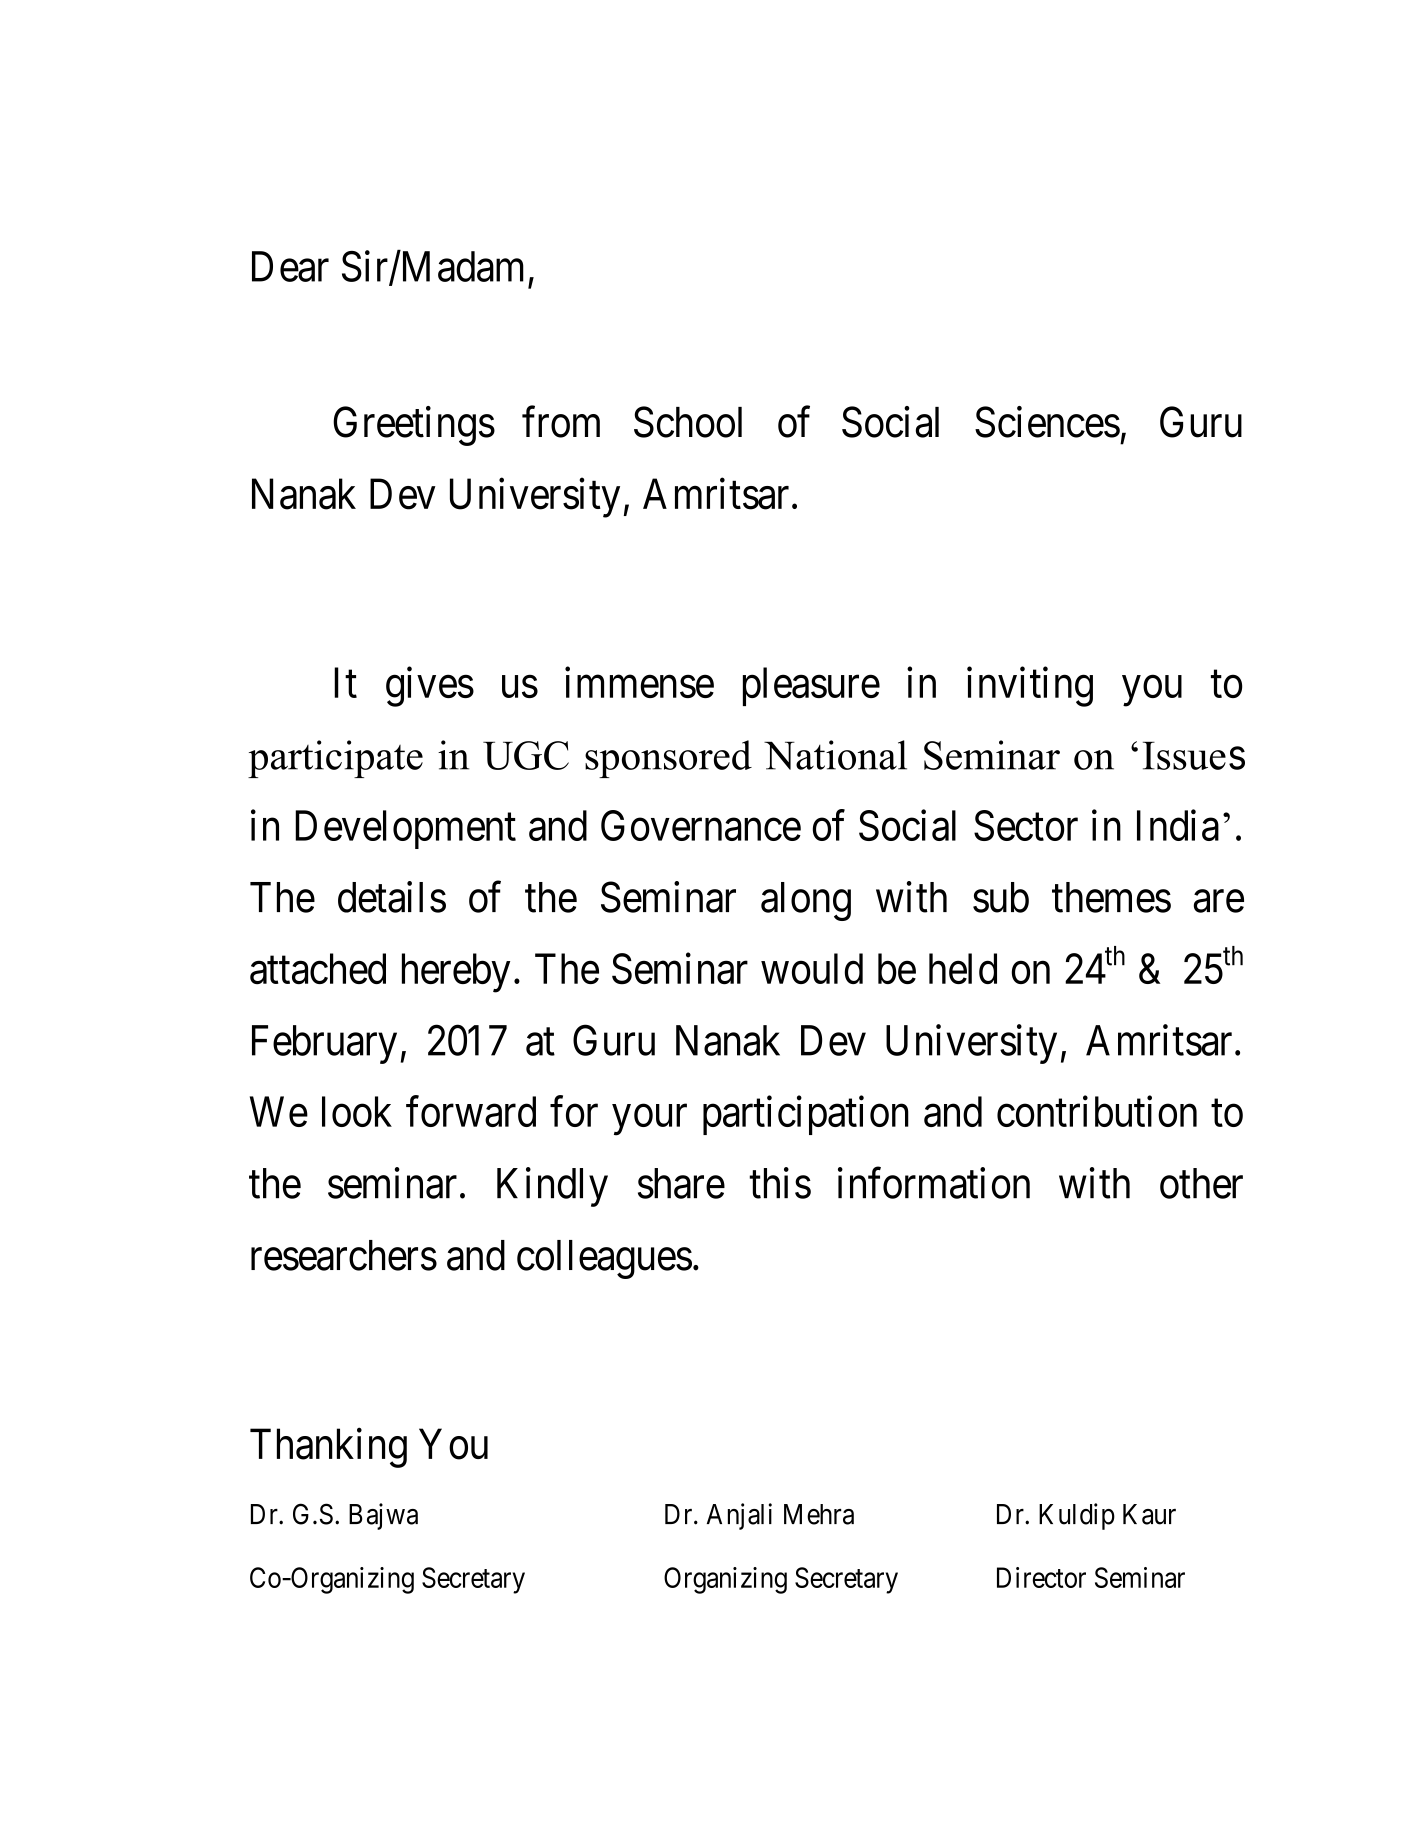 Image resolution: width=1409 pixels, height=1824 pixels. What do you see at coordinates (328, 1448) in the document?
I see `Thanking` at bounding box center [328, 1448].
